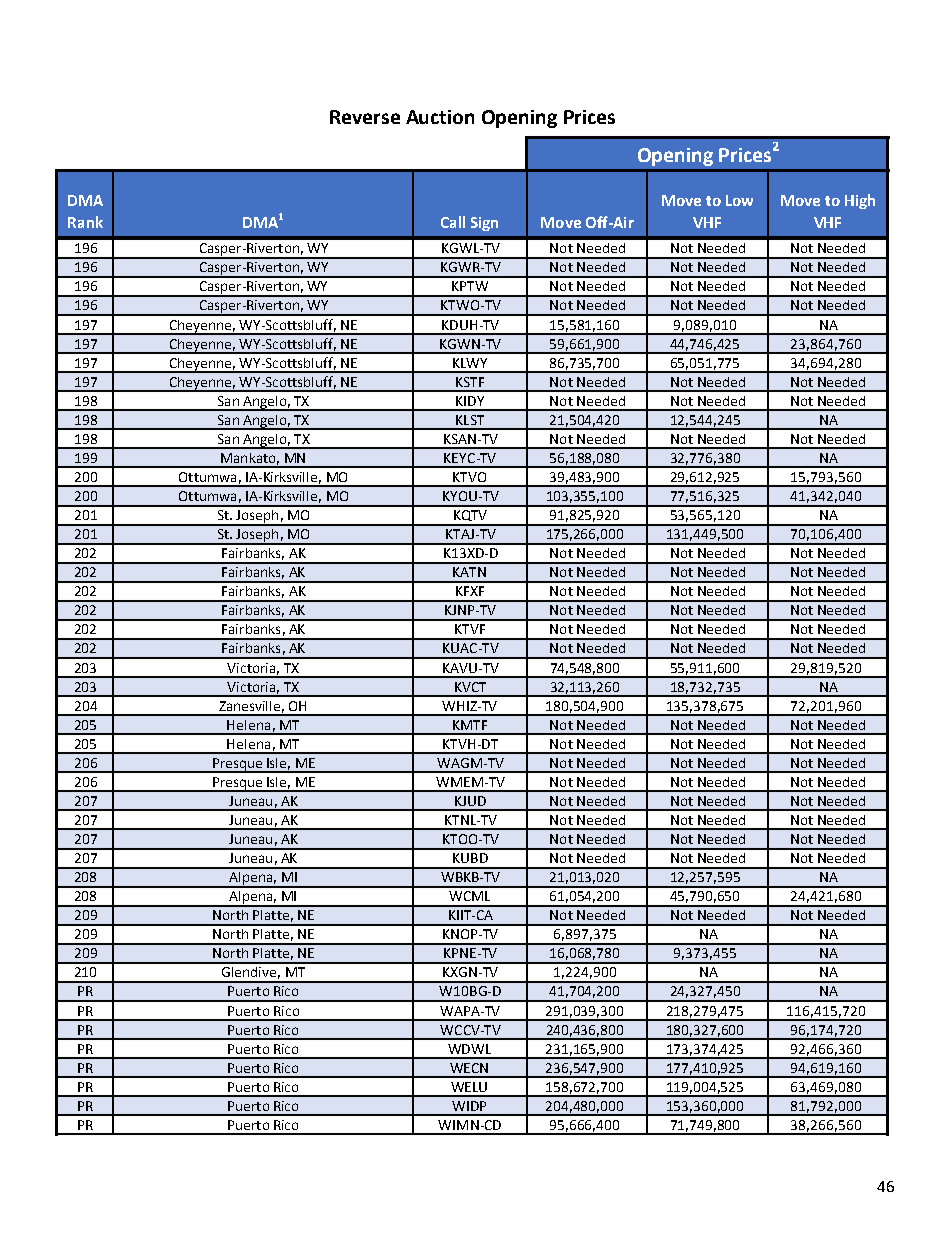 The height and width of the page is (1233, 952). What do you see at coordinates (85, 222) in the page?
I see `Rank` at bounding box center [85, 222].
